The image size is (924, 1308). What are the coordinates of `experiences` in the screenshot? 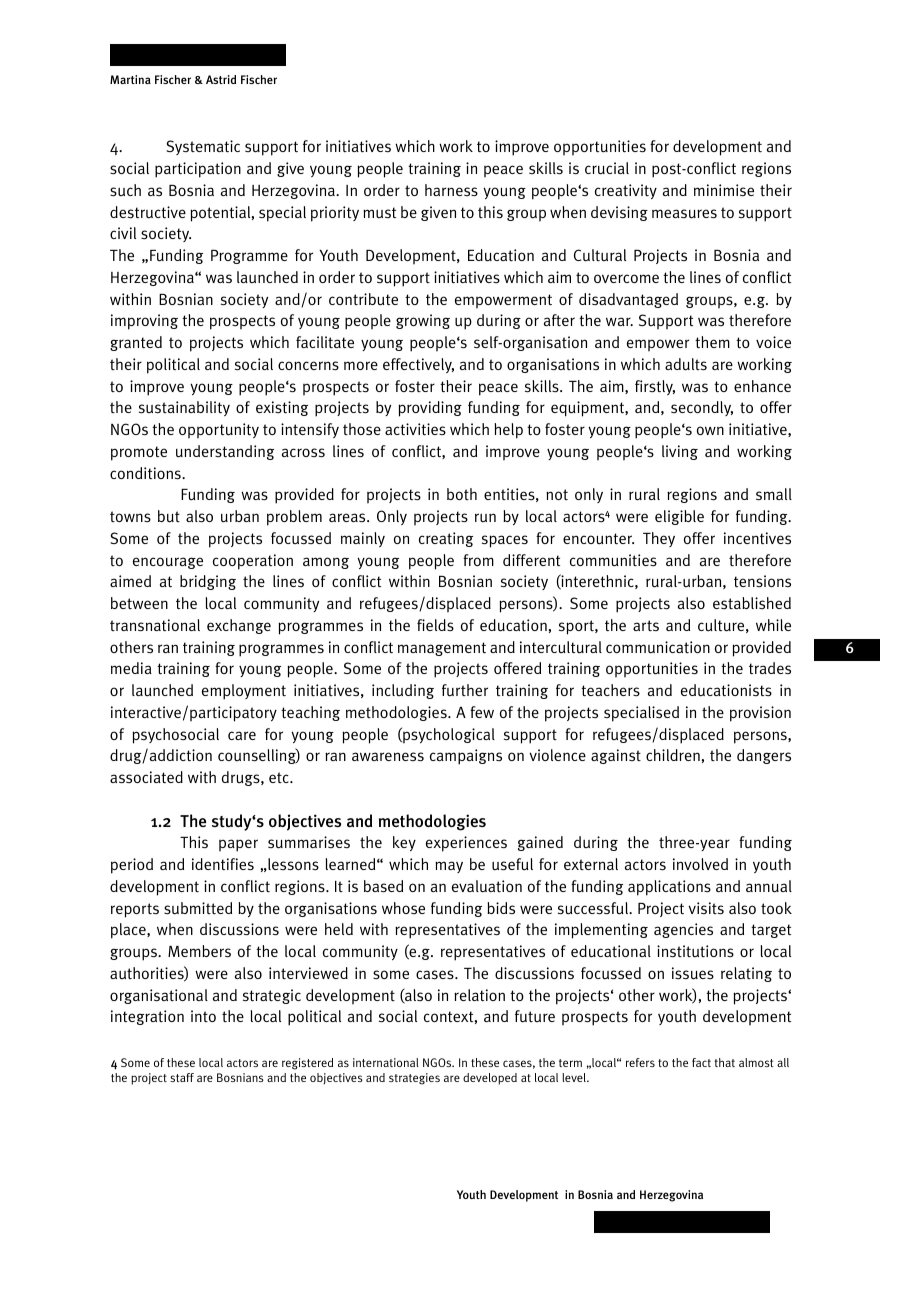 It's located at (466, 844).
